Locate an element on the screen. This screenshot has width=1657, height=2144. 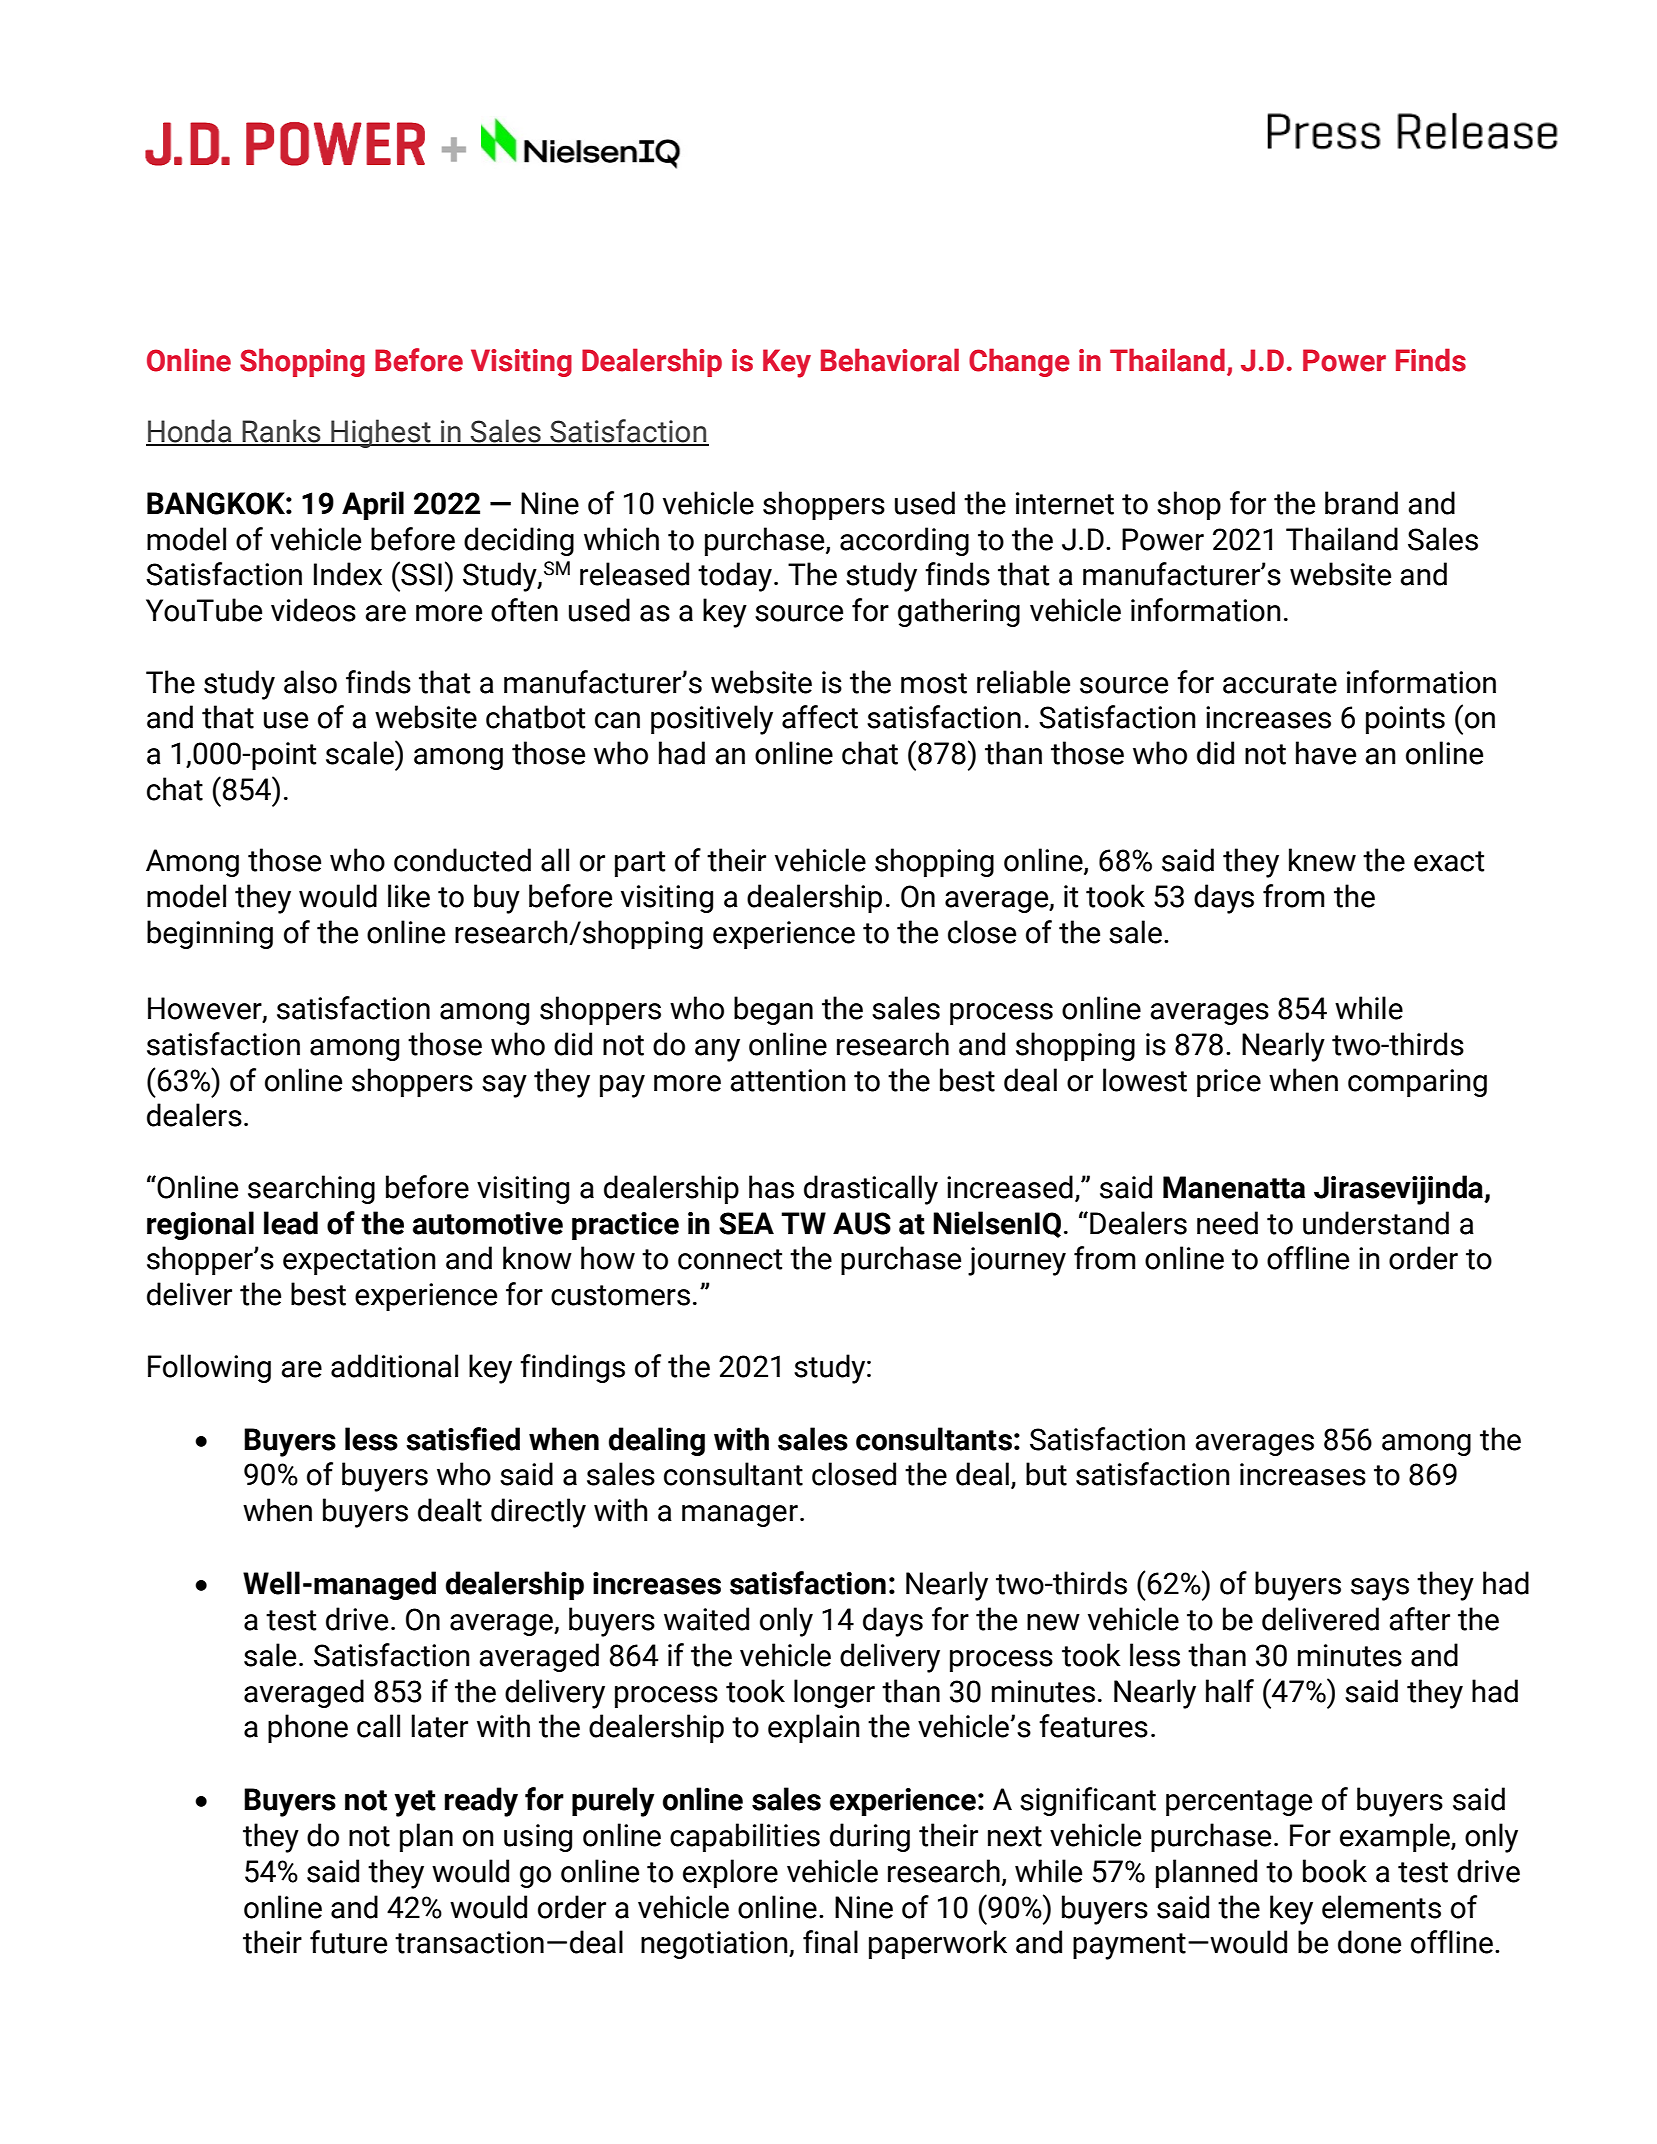
manager is located at coordinates (740, 1516).
